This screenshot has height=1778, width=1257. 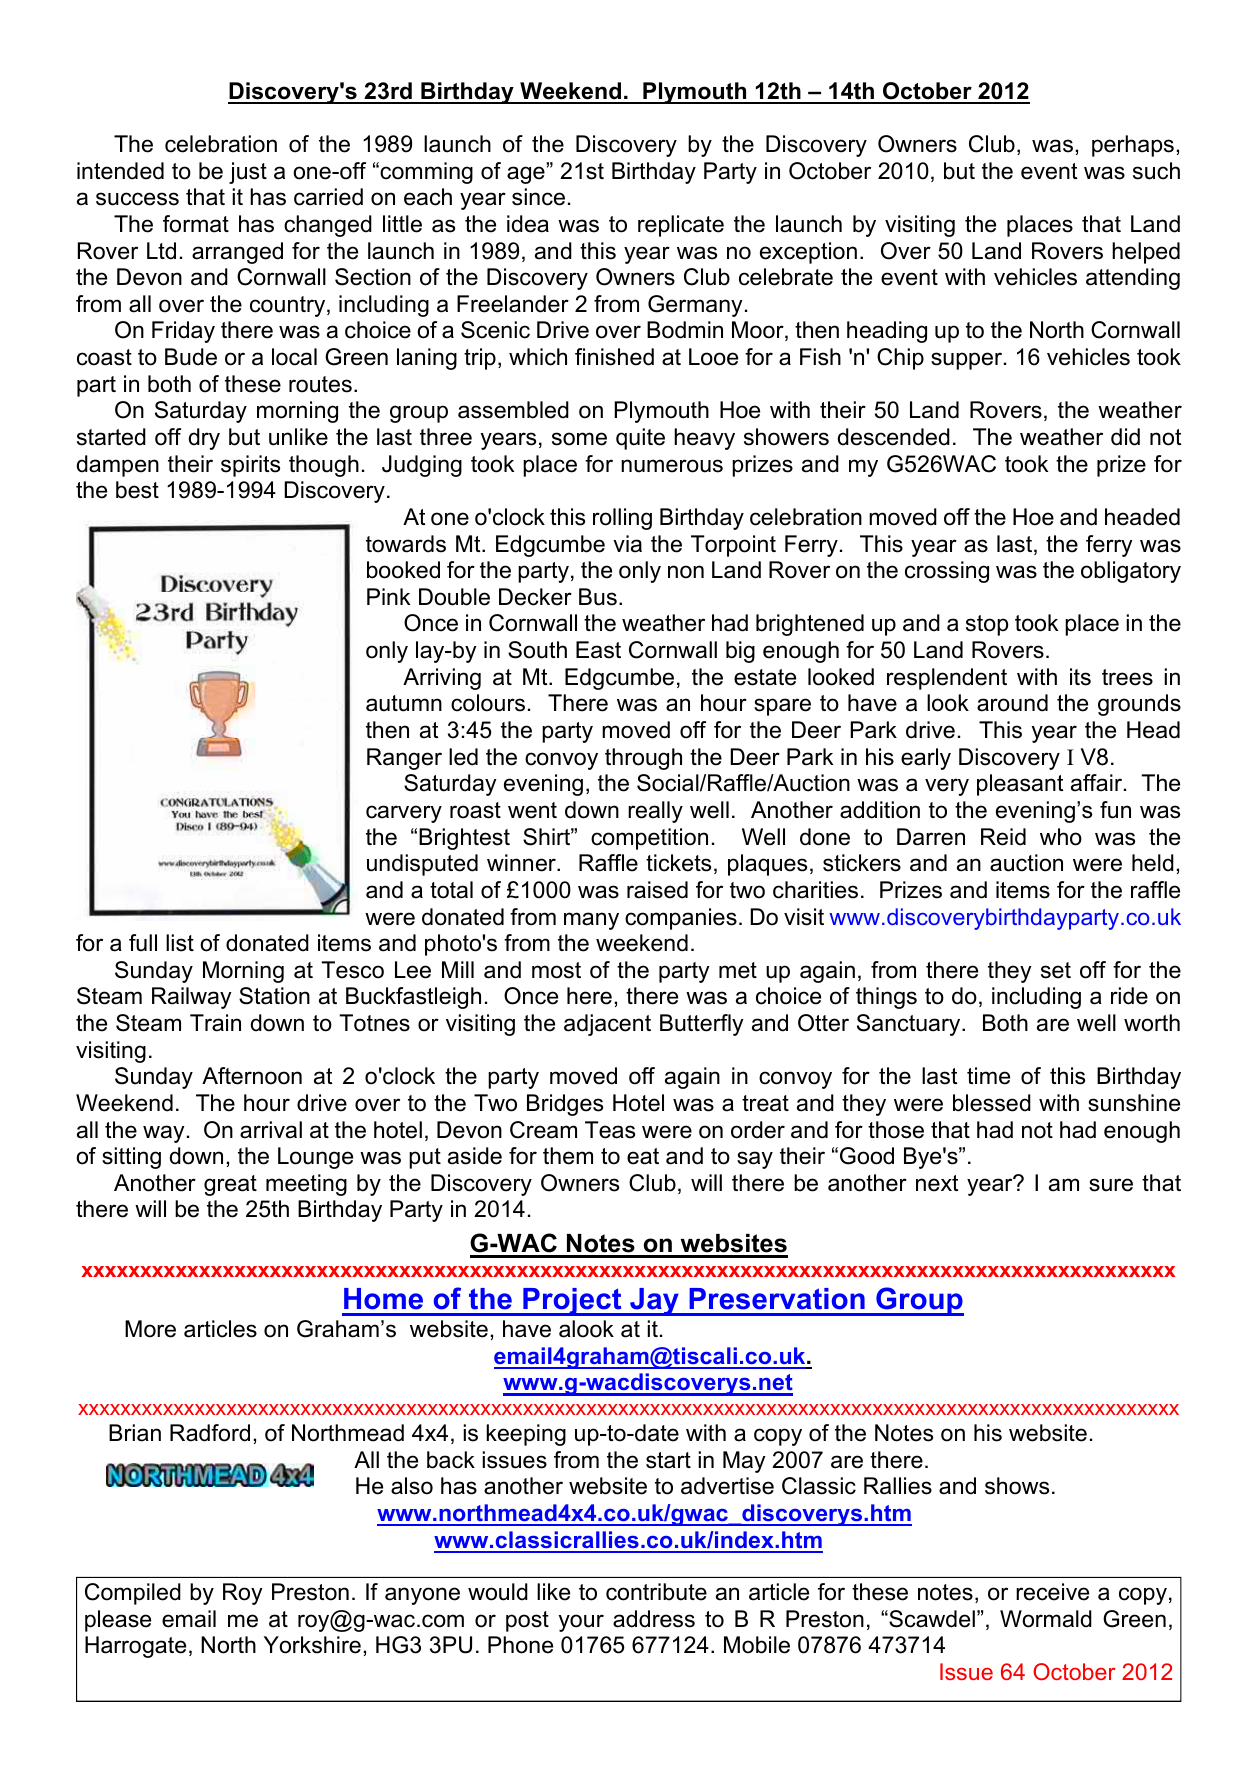 What do you see at coordinates (1052, 1592) in the screenshot?
I see `receive` at bounding box center [1052, 1592].
